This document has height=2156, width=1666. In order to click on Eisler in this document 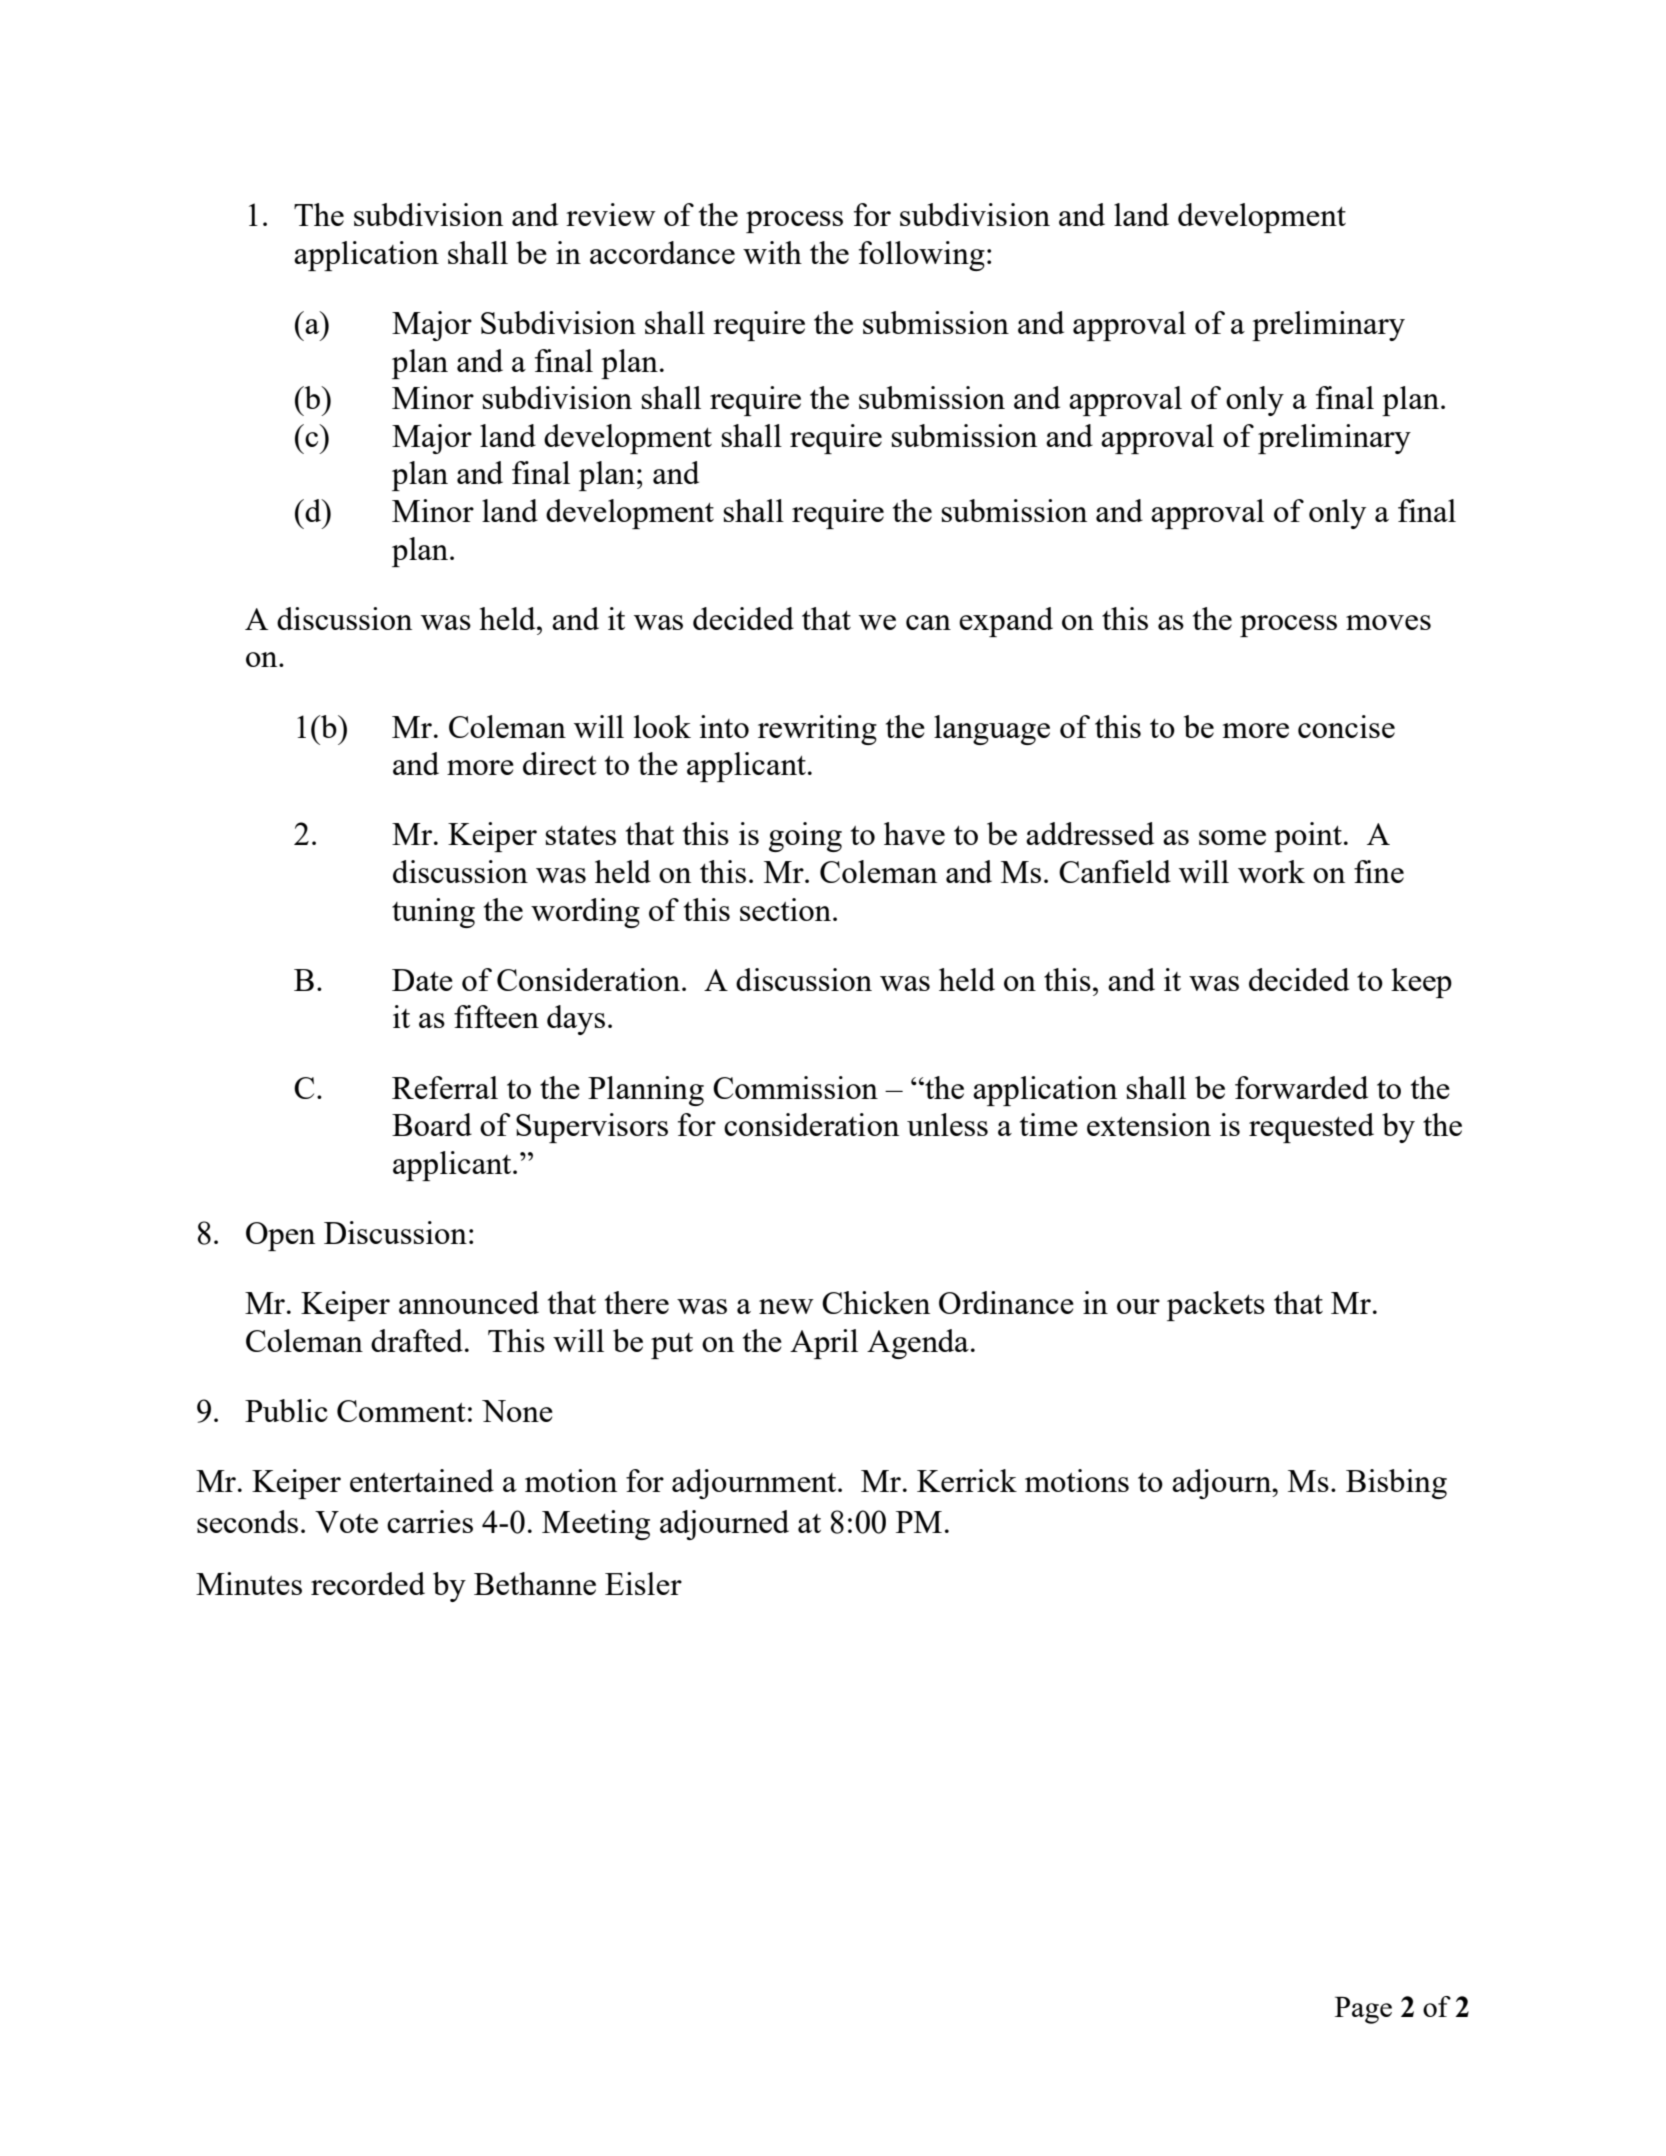, I will do `click(643, 1583)`.
